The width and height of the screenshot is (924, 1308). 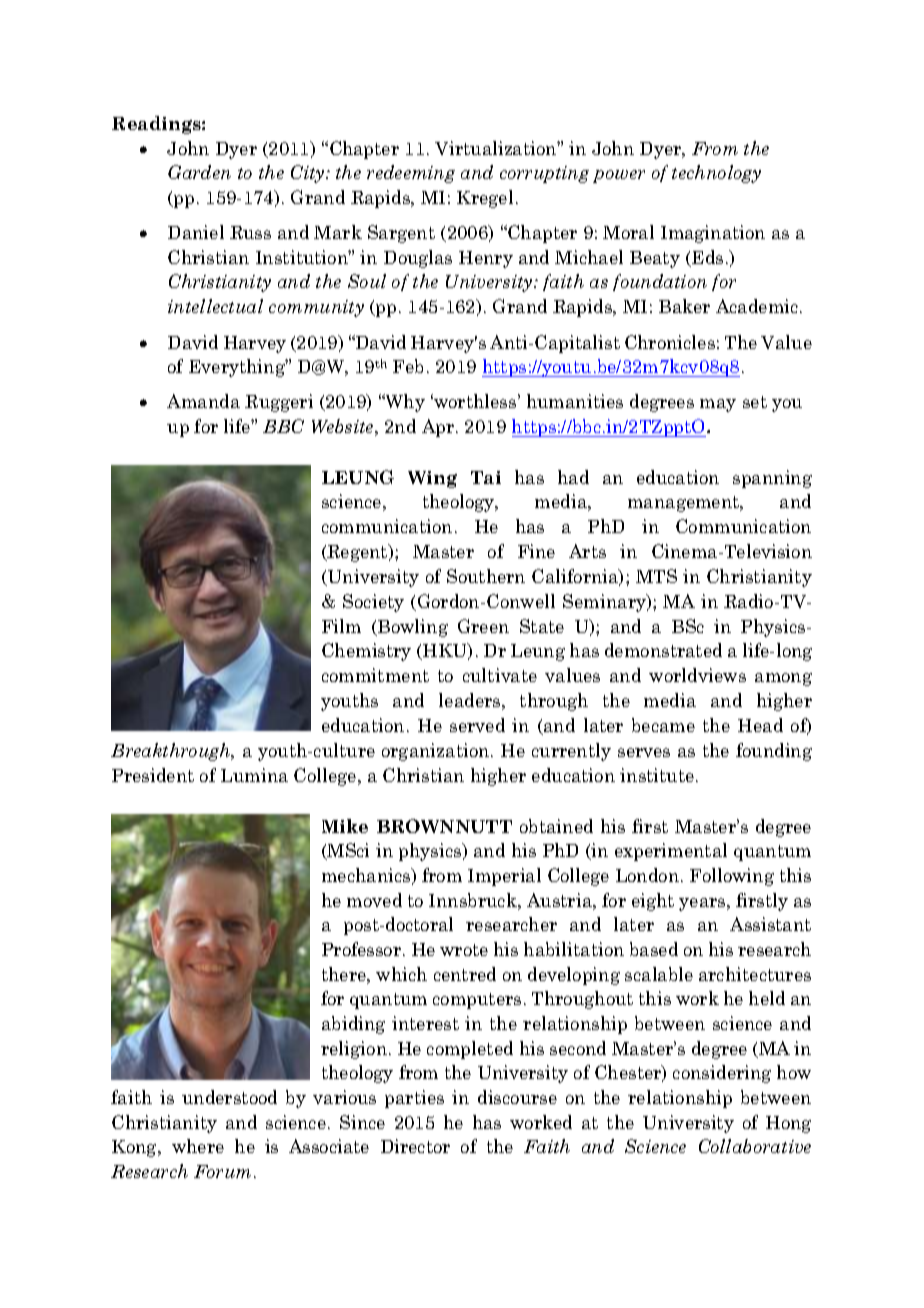 What do you see at coordinates (199, 172) in the screenshot?
I see `Garden` at bounding box center [199, 172].
